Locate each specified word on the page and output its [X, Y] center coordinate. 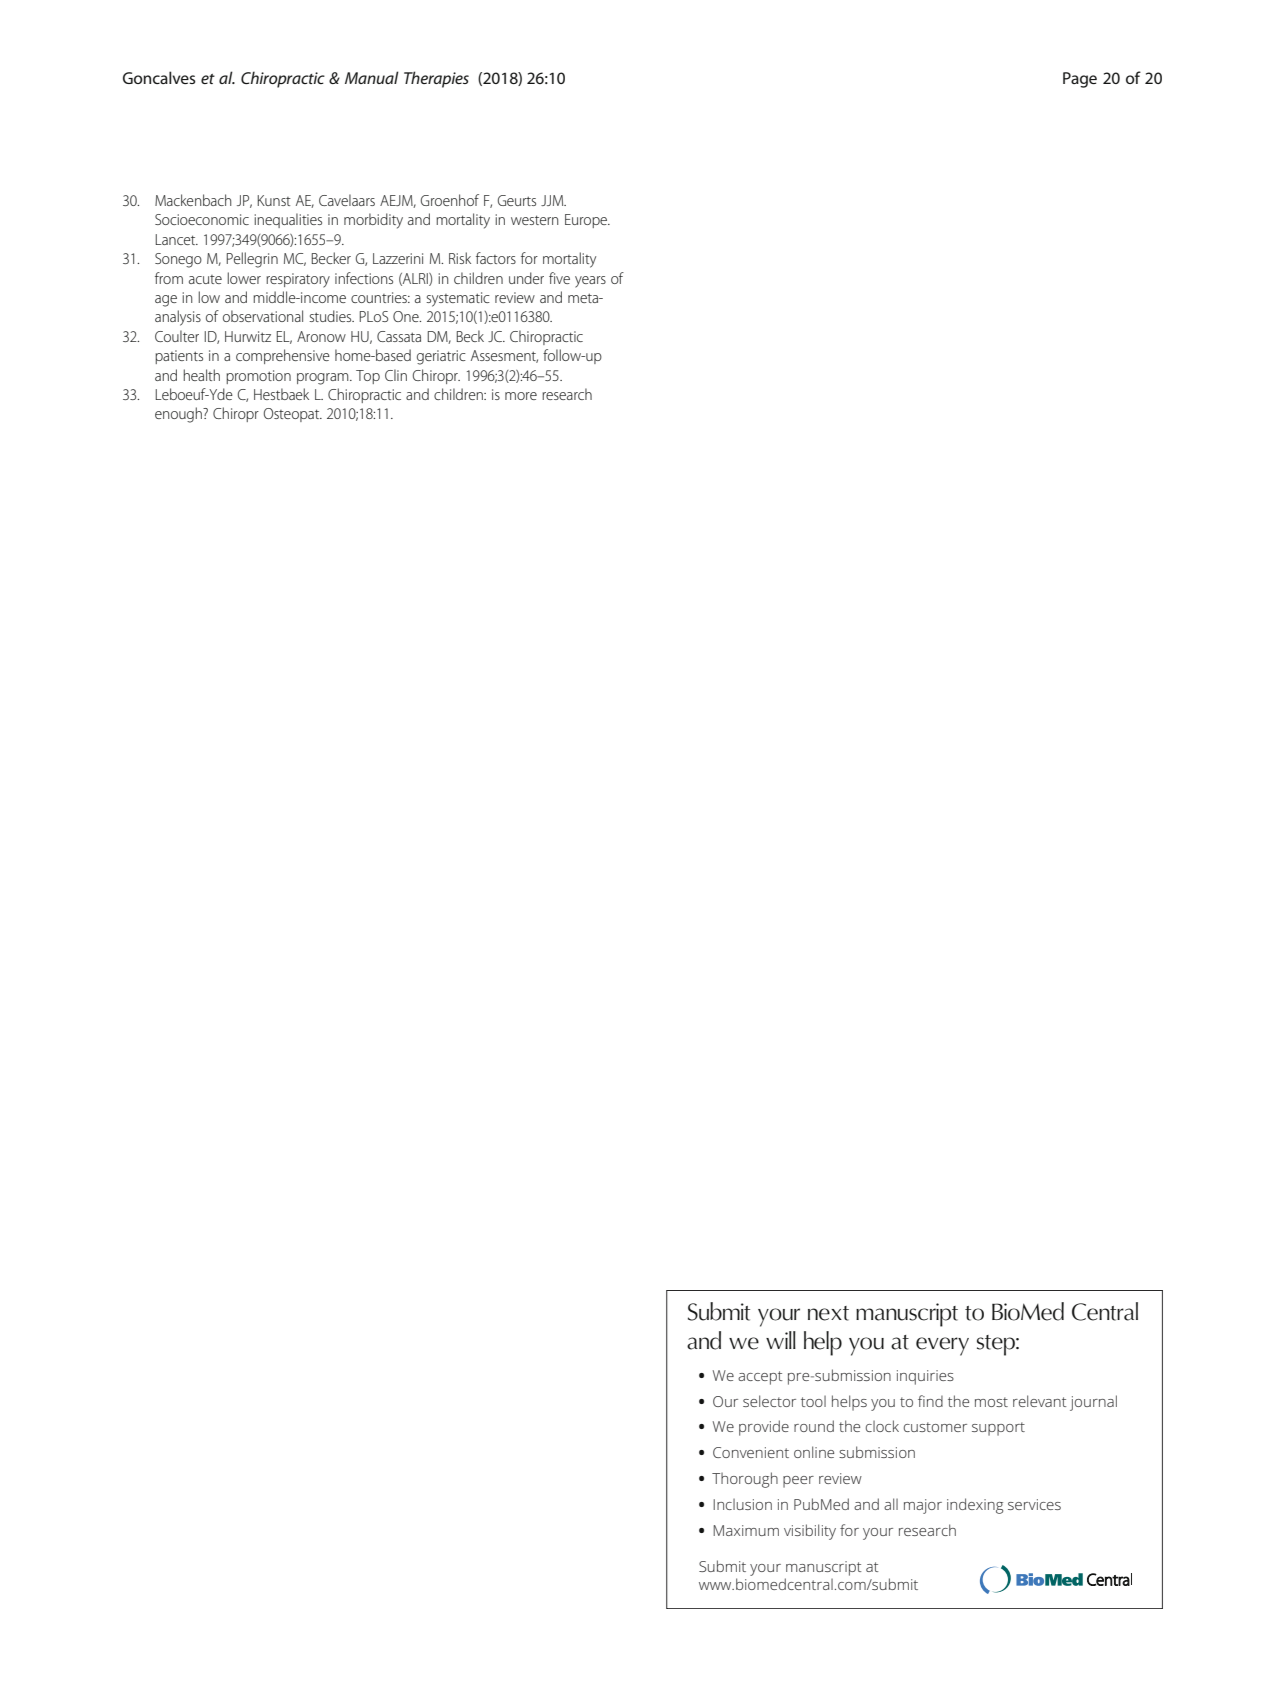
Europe [587, 221]
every [942, 1346]
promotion [258, 377]
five [559, 278]
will [781, 1340]
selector [769, 1401]
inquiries [925, 1377]
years [590, 282]
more [521, 396]
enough [179, 415]
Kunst [274, 200]
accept [760, 1378]
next [828, 1313]
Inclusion [742, 1504]
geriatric [441, 357]
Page [1080, 80]
